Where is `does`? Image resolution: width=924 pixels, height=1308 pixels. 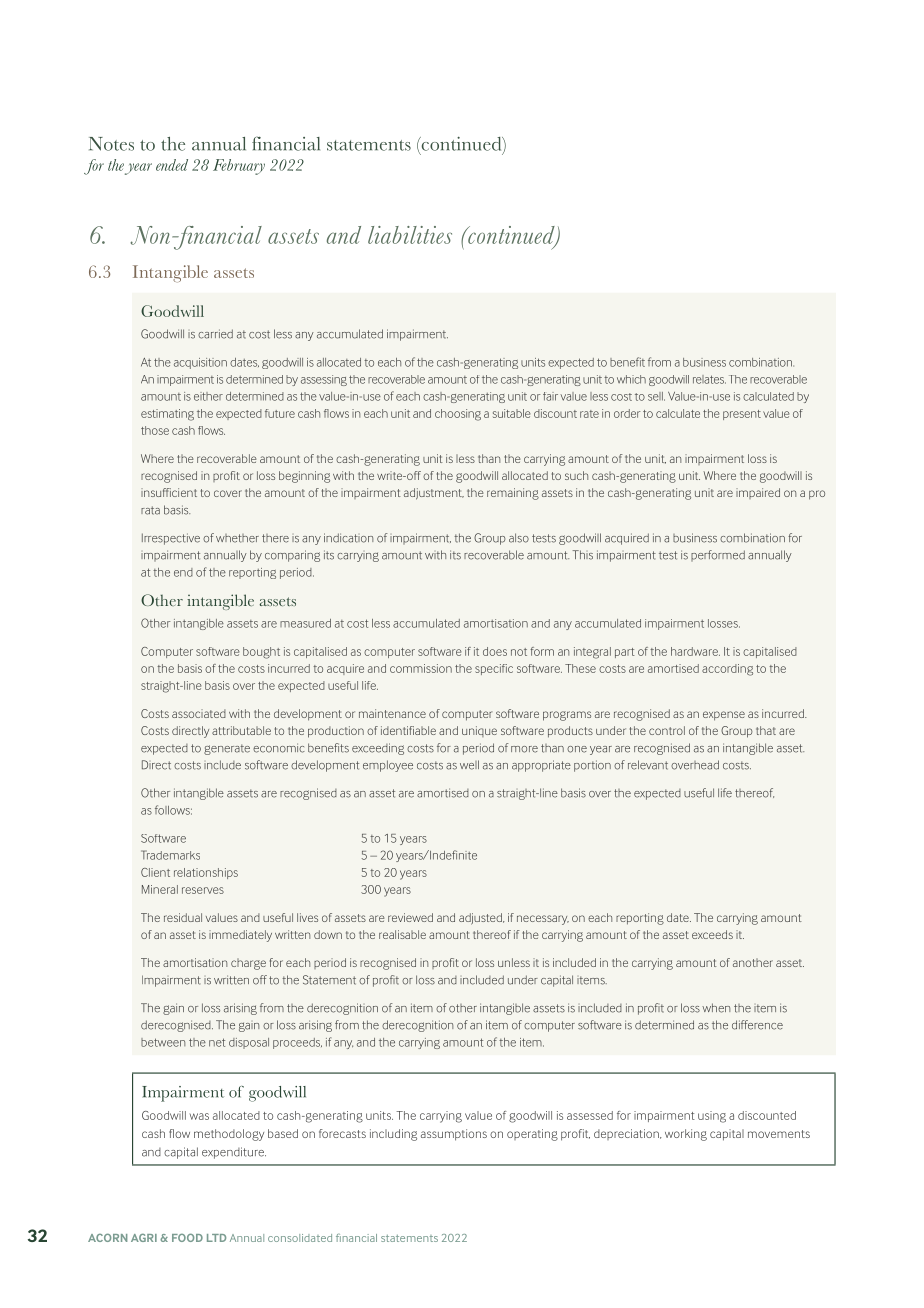 does is located at coordinates (495, 651).
